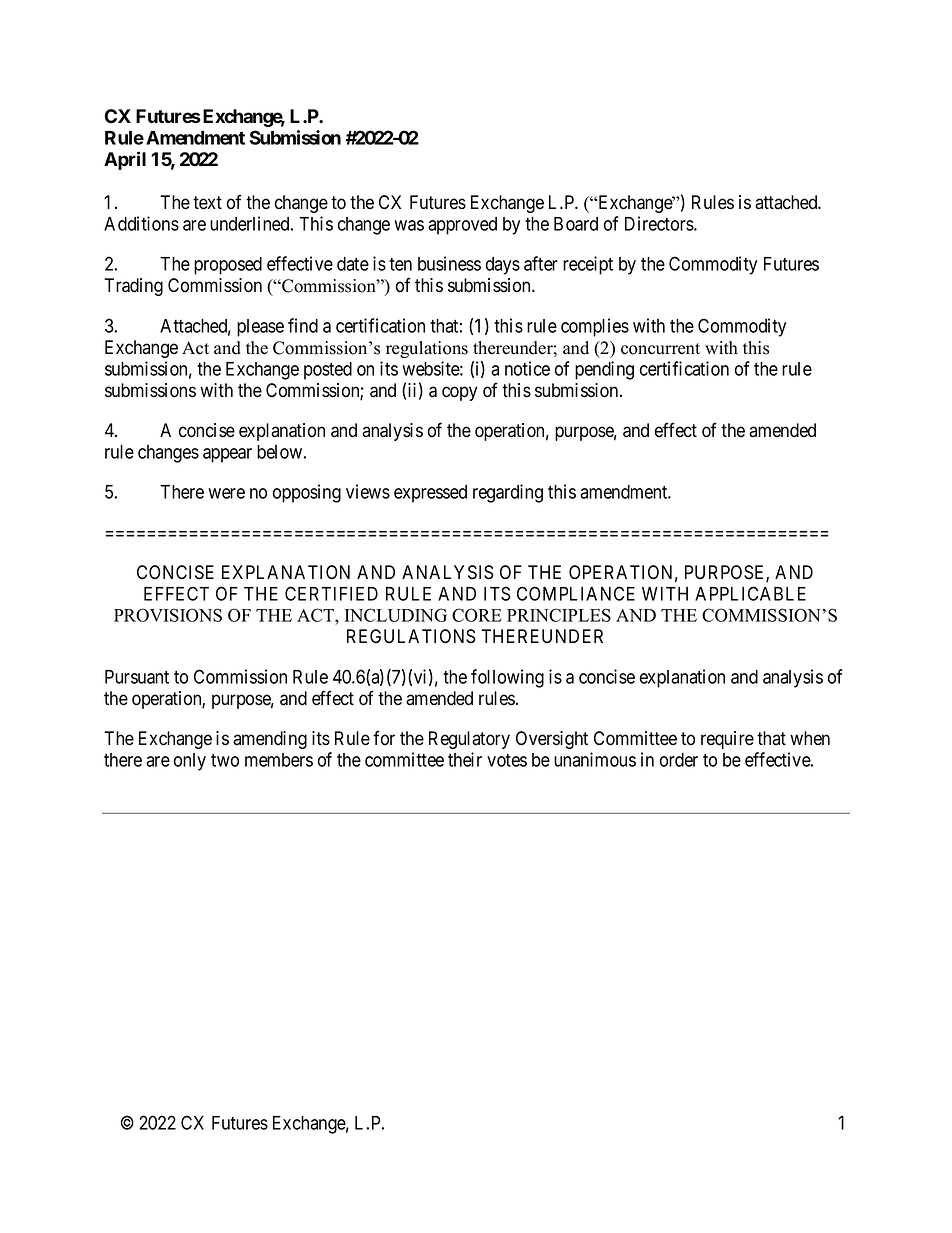  Describe the element at coordinates (260, 328) in the screenshot. I see `please` at that location.
